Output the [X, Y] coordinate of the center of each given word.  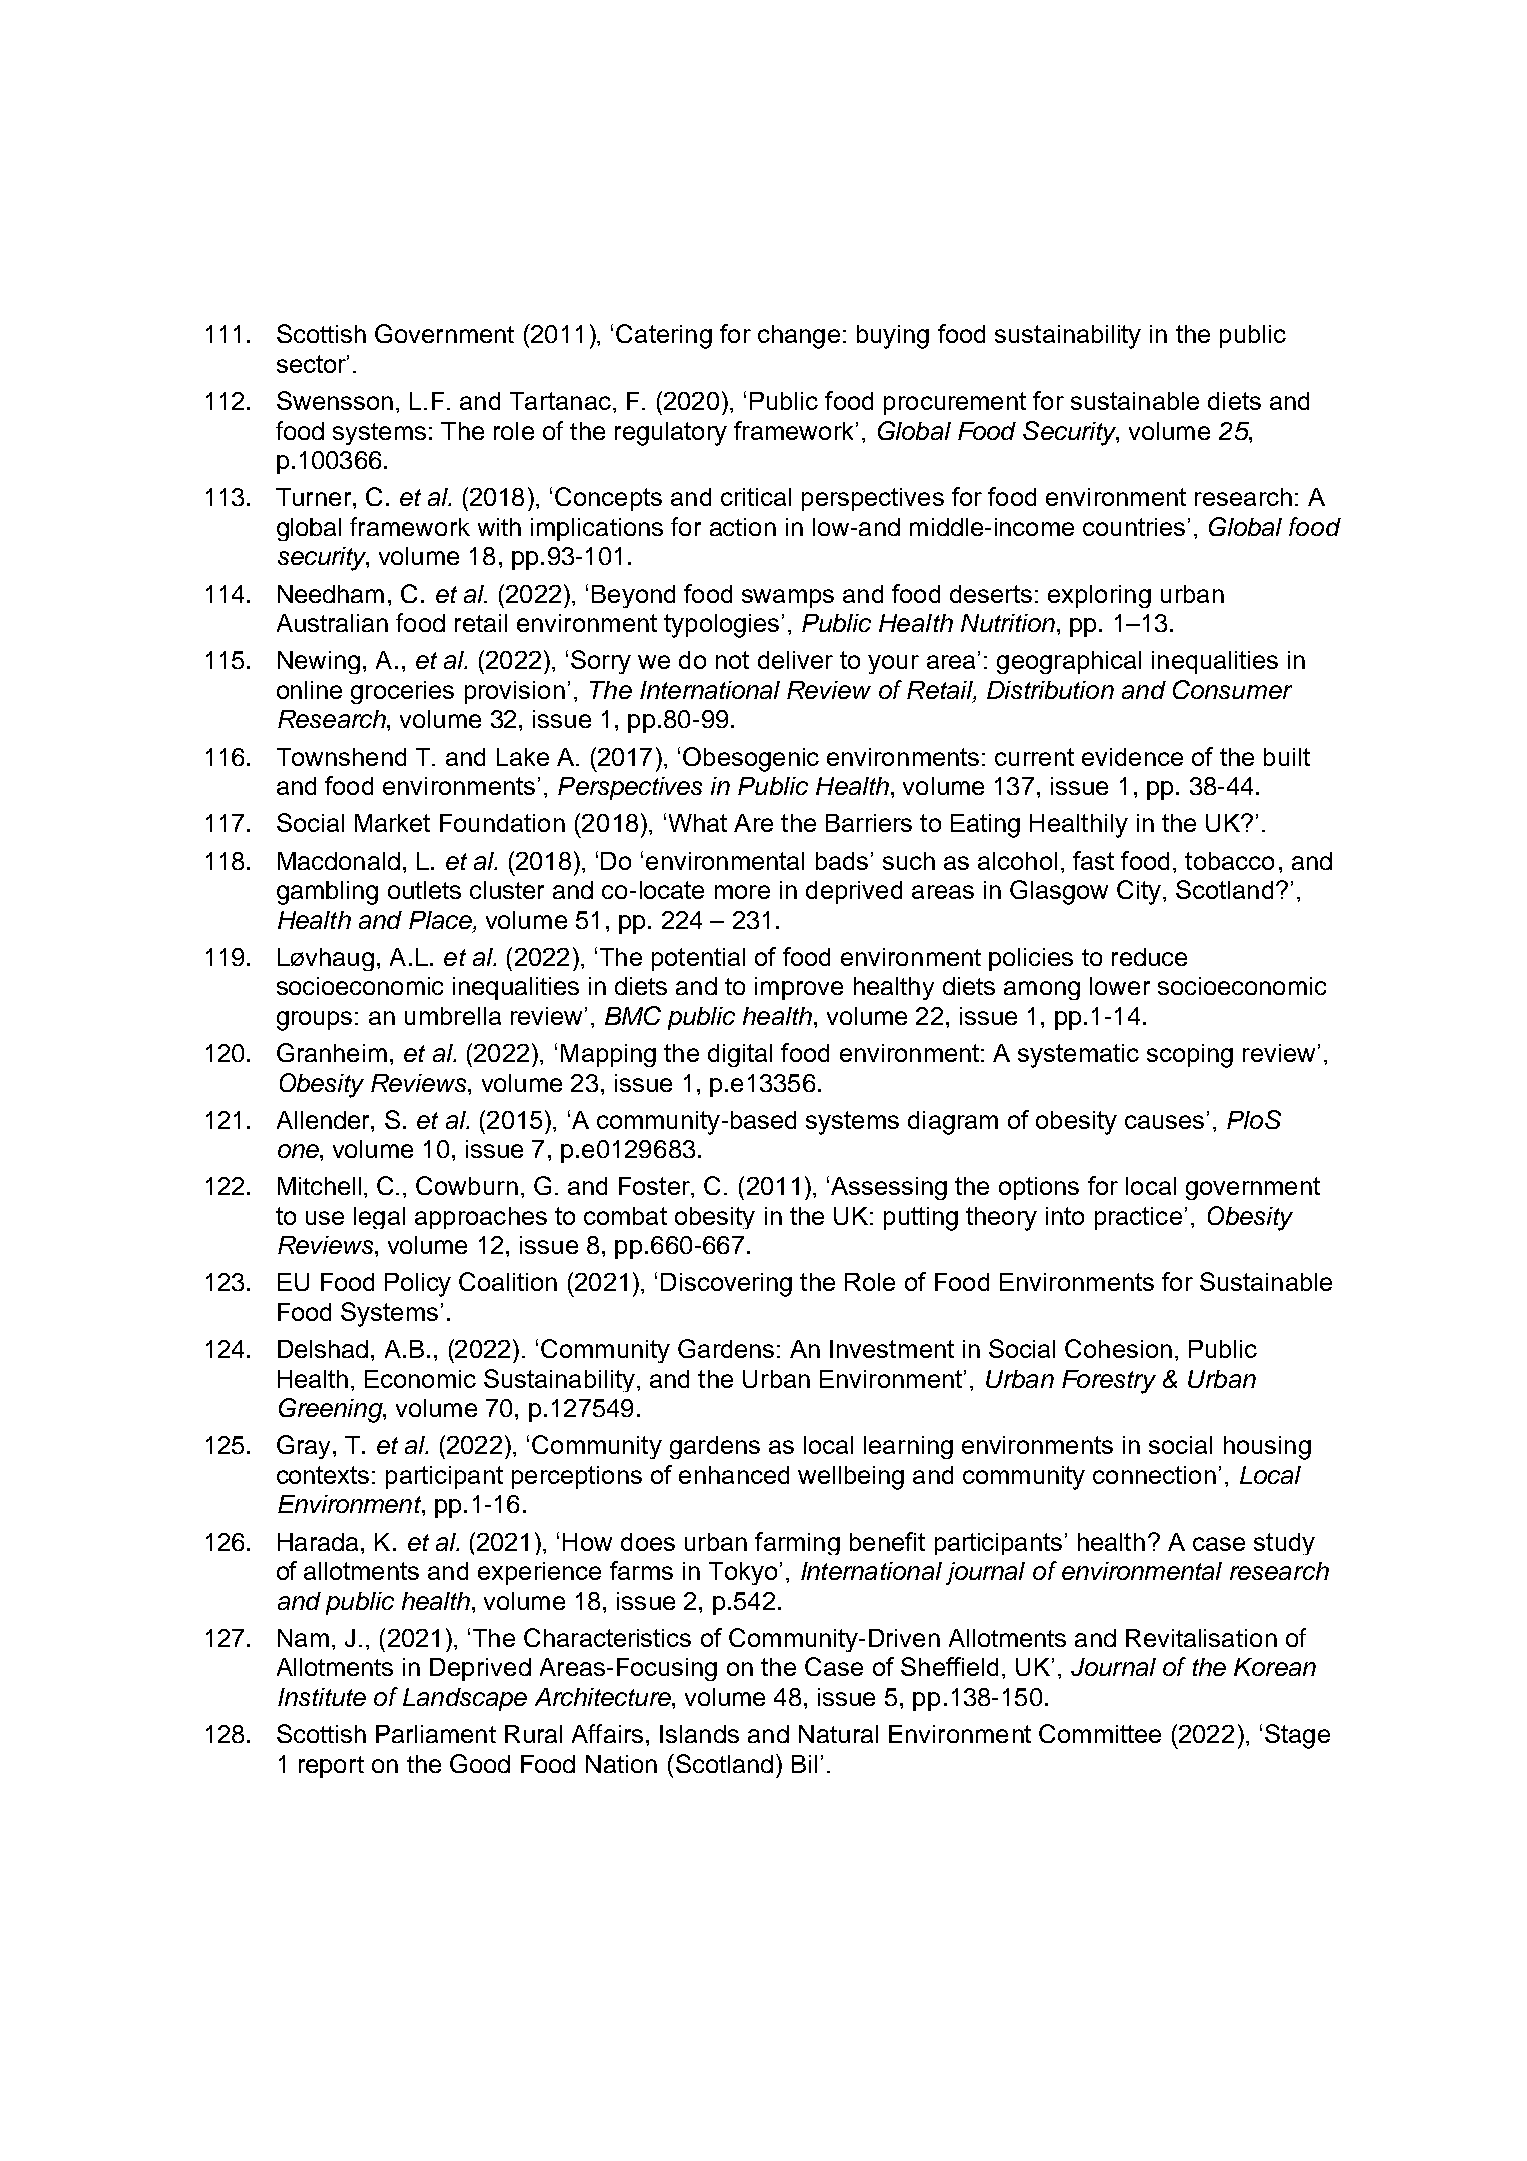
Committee [1100, 1733]
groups [314, 1021]
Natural [838, 1734]
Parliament [436, 1734]
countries [1134, 527]
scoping [1190, 1056]
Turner [315, 497]
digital [740, 1055]
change [799, 337]
